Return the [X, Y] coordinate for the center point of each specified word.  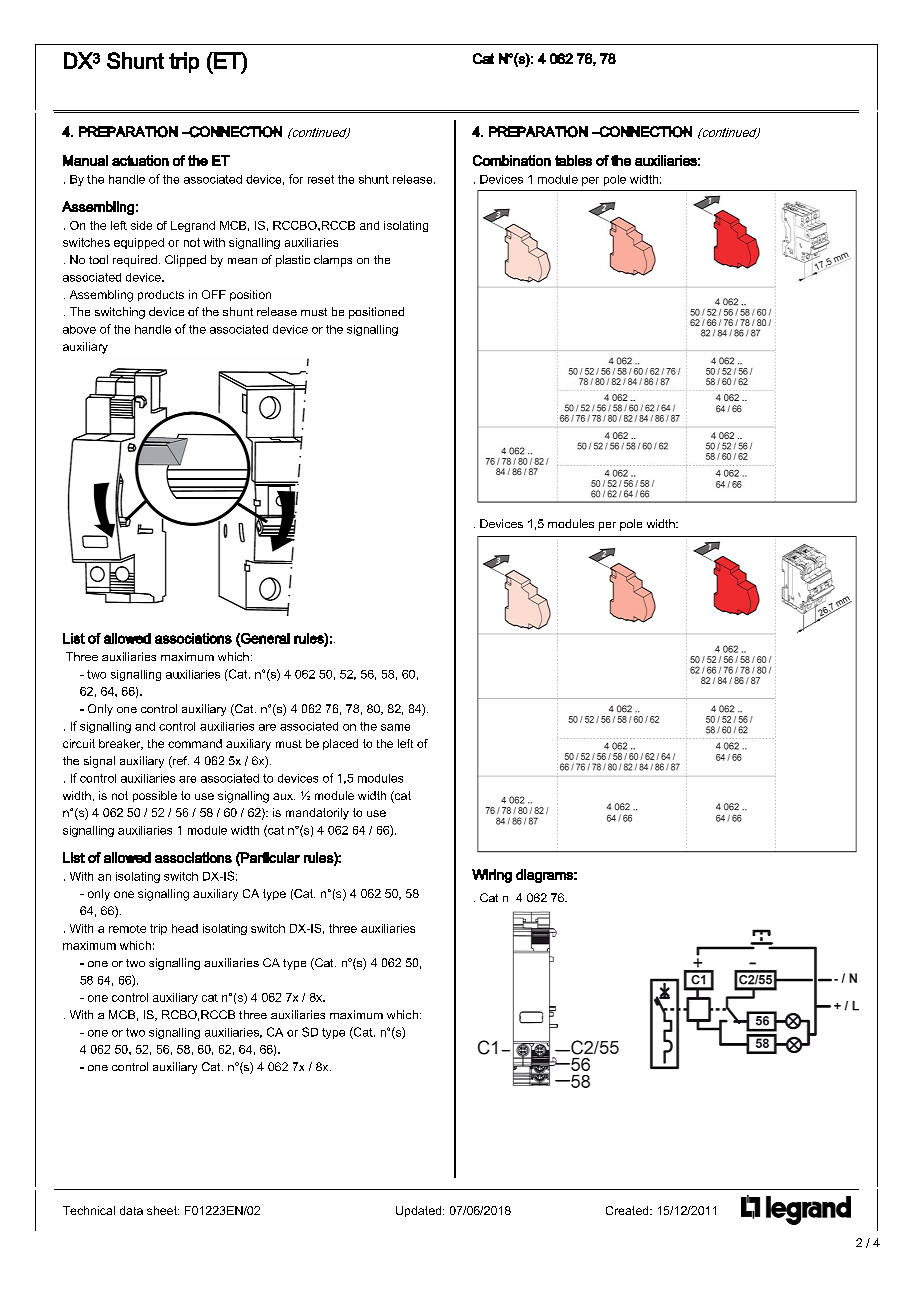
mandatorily [317, 814]
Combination [512, 160]
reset [321, 179]
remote [127, 929]
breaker [121, 744]
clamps [333, 261]
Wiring [492, 876]
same [395, 727]
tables [573, 160]
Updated [420, 1211]
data [131, 1210]
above [79, 329]
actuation [140, 160]
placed [340, 744]
